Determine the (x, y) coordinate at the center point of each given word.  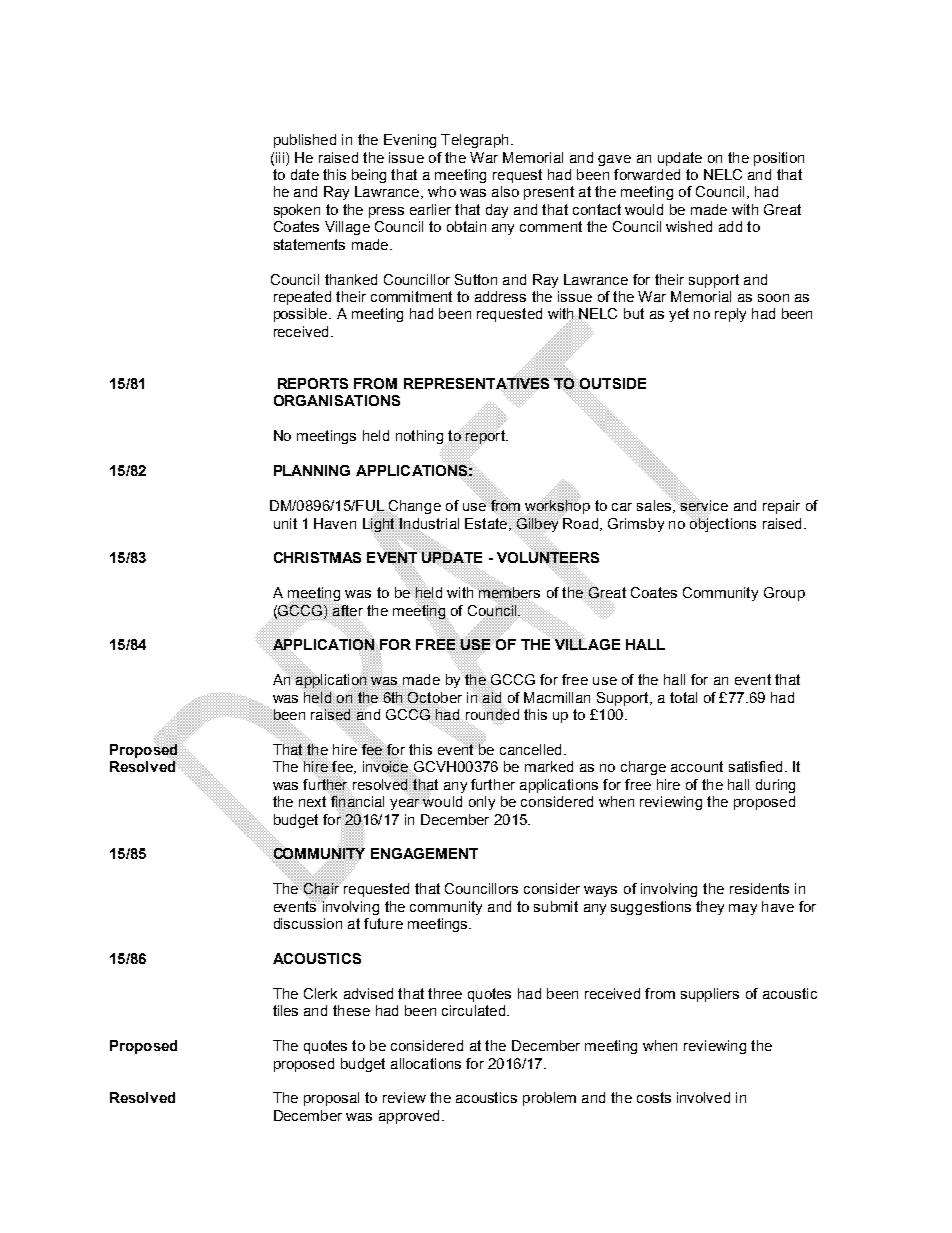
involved (703, 1097)
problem (549, 1099)
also (505, 191)
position (779, 159)
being (369, 176)
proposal (331, 1099)
